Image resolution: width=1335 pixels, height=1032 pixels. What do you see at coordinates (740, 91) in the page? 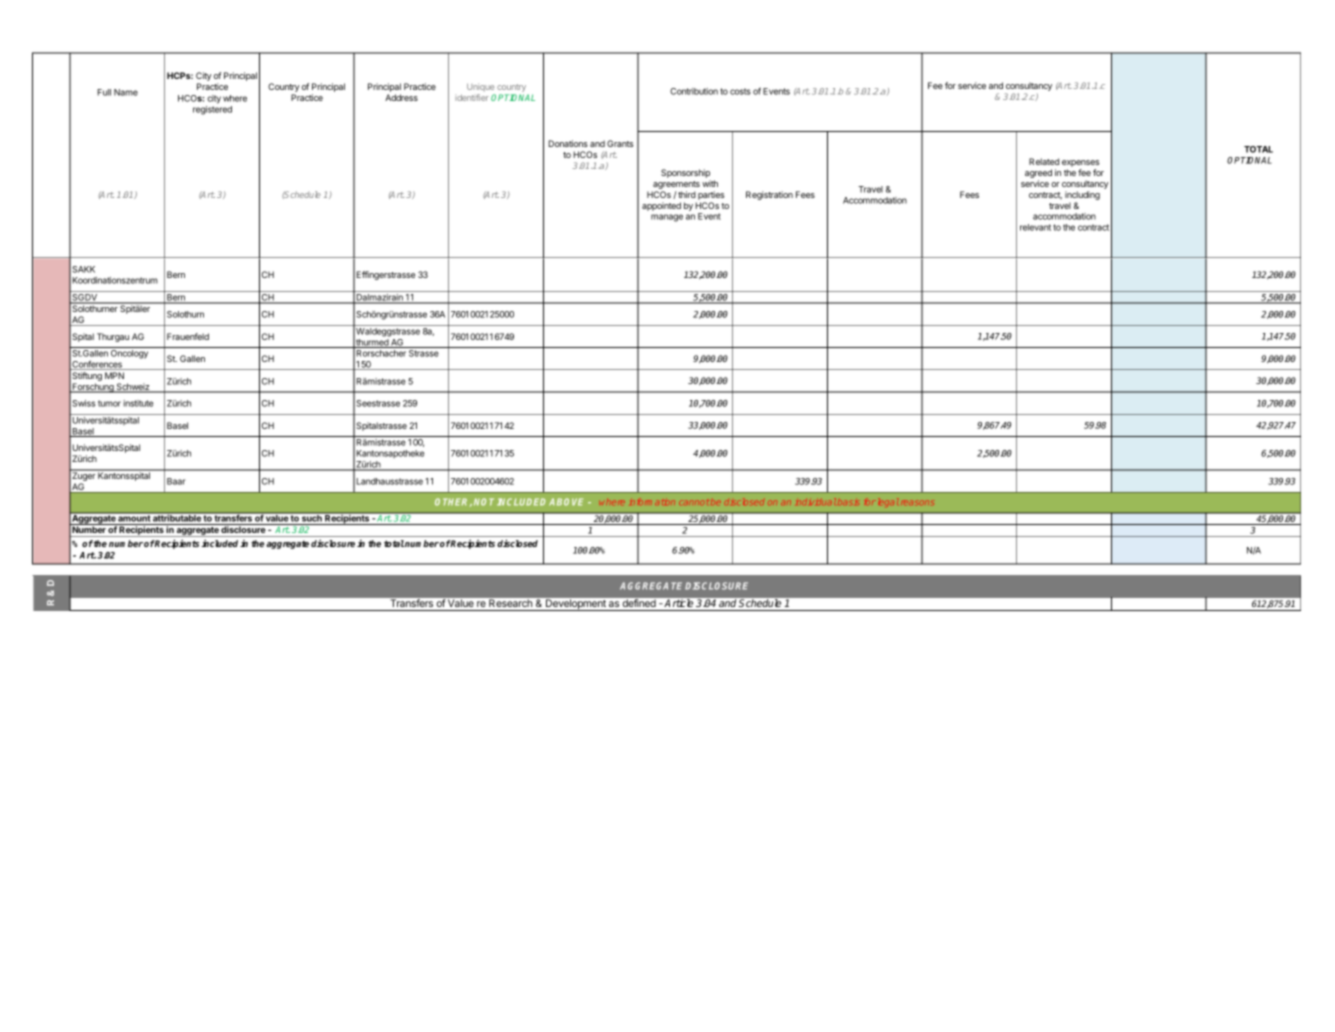
I see `costs` at bounding box center [740, 91].
